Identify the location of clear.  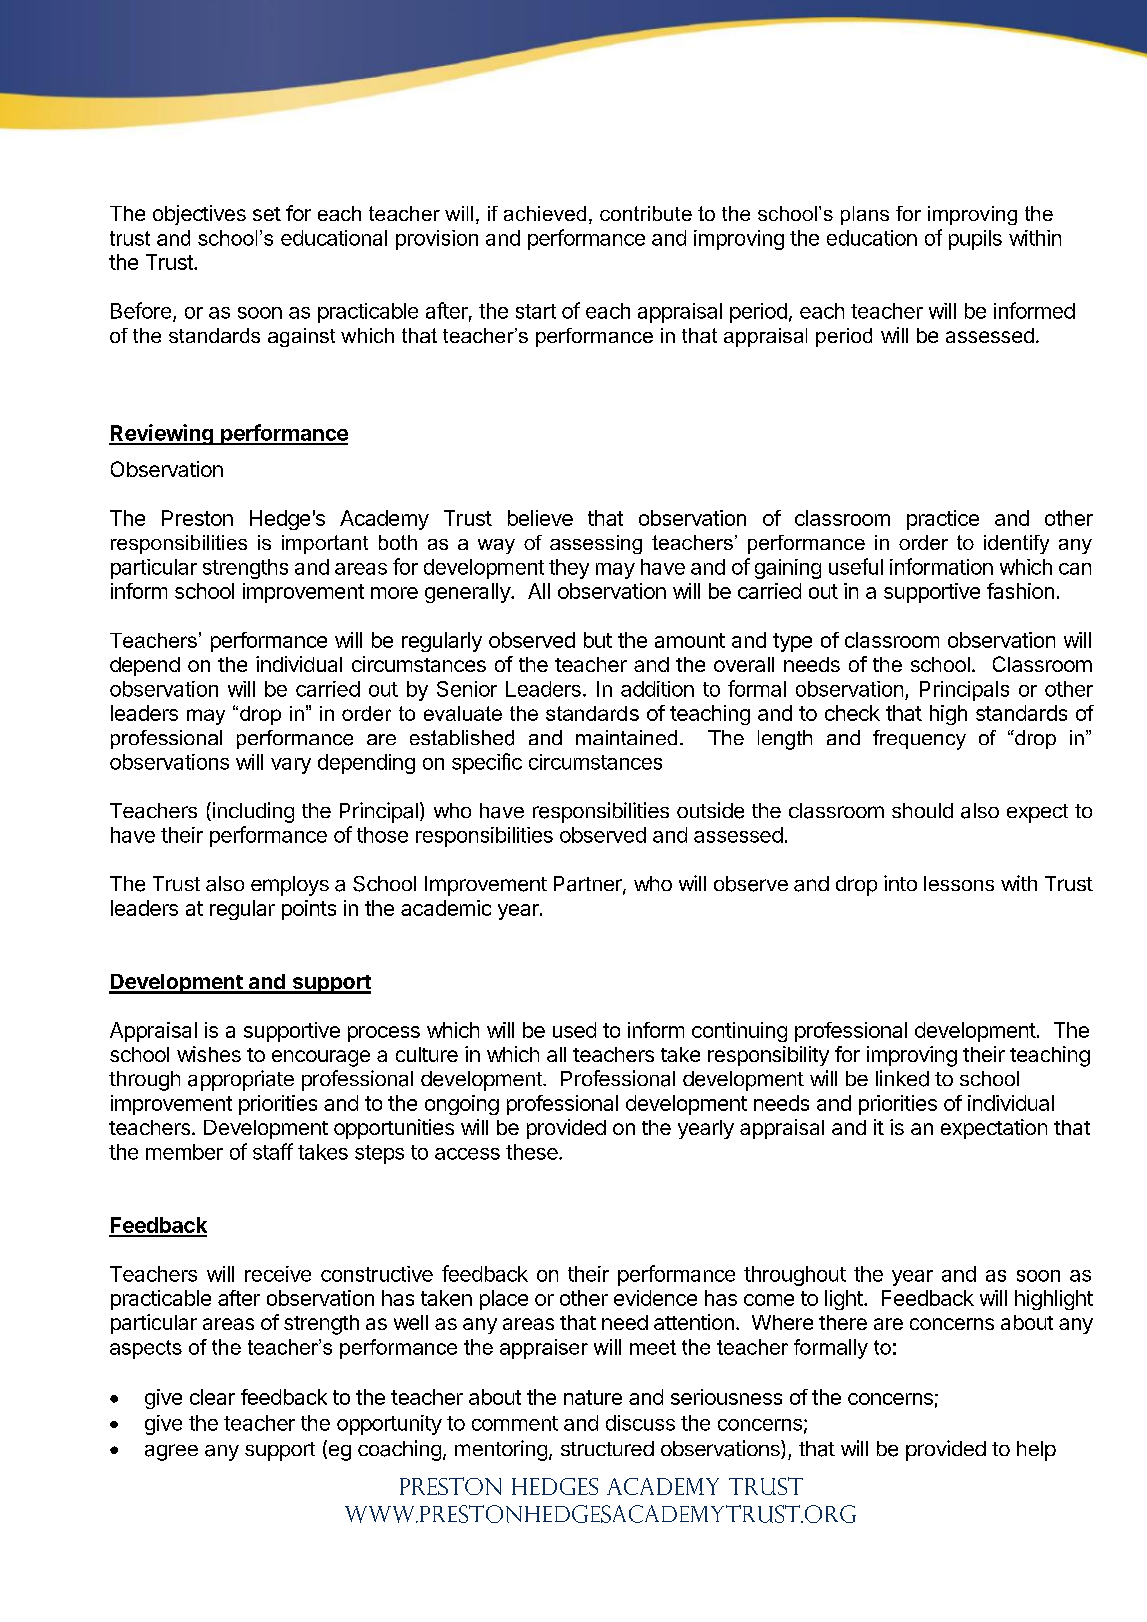
(212, 1397).
